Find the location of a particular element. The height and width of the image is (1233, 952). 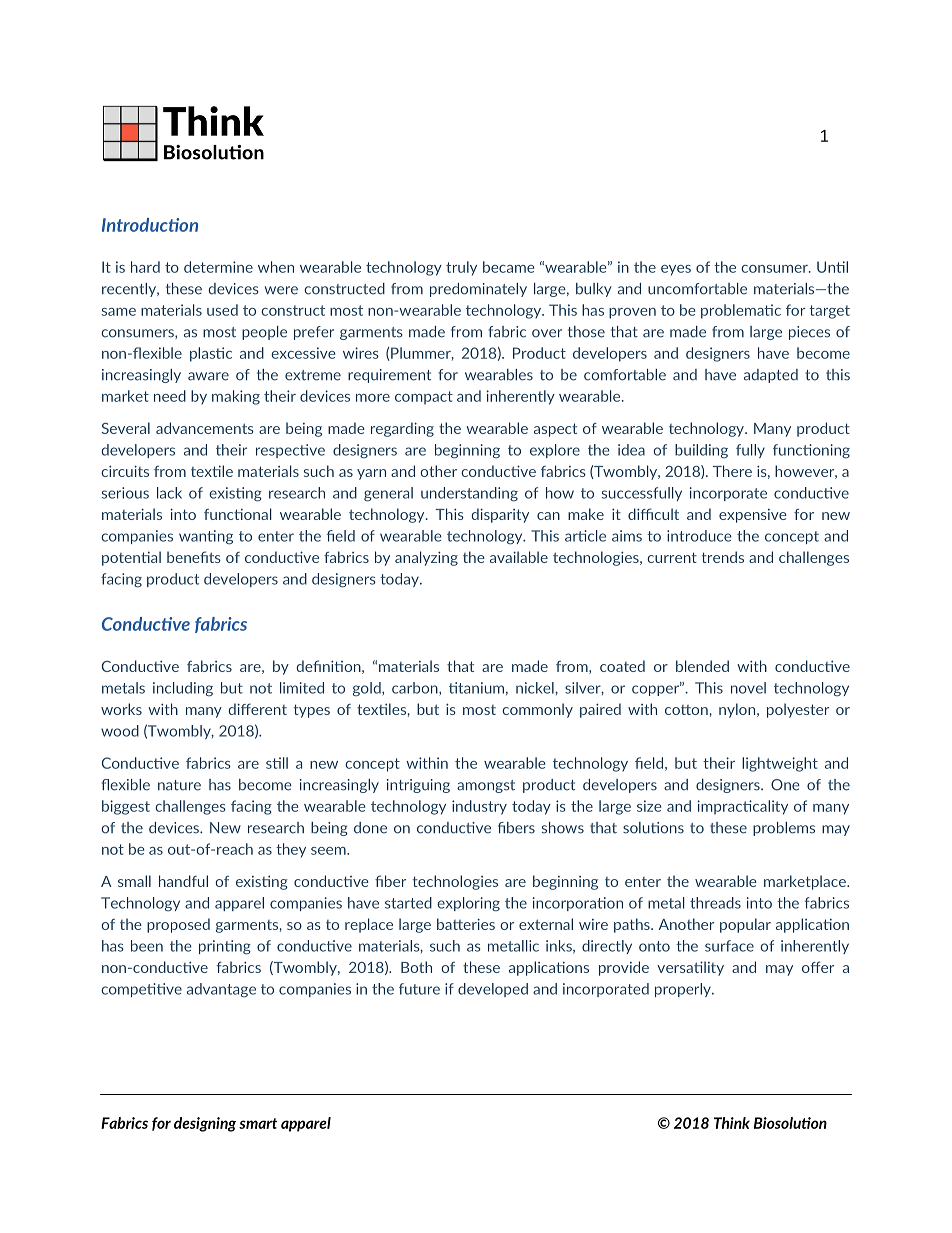

eyes is located at coordinates (676, 270).
